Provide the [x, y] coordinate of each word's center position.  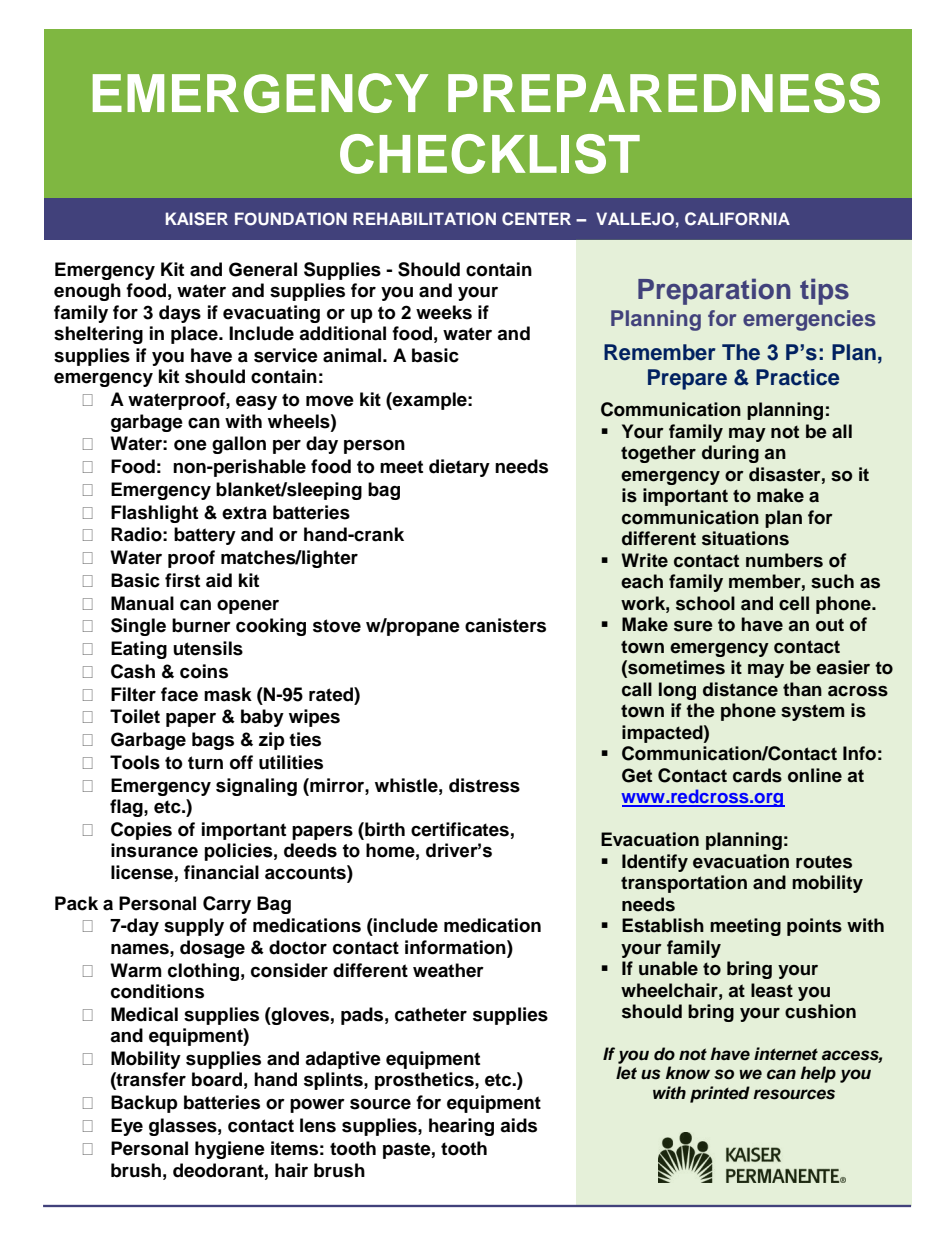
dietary [459, 468]
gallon [239, 445]
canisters [505, 625]
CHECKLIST [490, 154]
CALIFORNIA [737, 219]
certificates [460, 829]
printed [720, 1094]
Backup [144, 1104]
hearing [461, 1127]
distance [740, 689]
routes [824, 862]
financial [221, 872]
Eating [139, 650]
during [730, 454]
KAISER [197, 219]
